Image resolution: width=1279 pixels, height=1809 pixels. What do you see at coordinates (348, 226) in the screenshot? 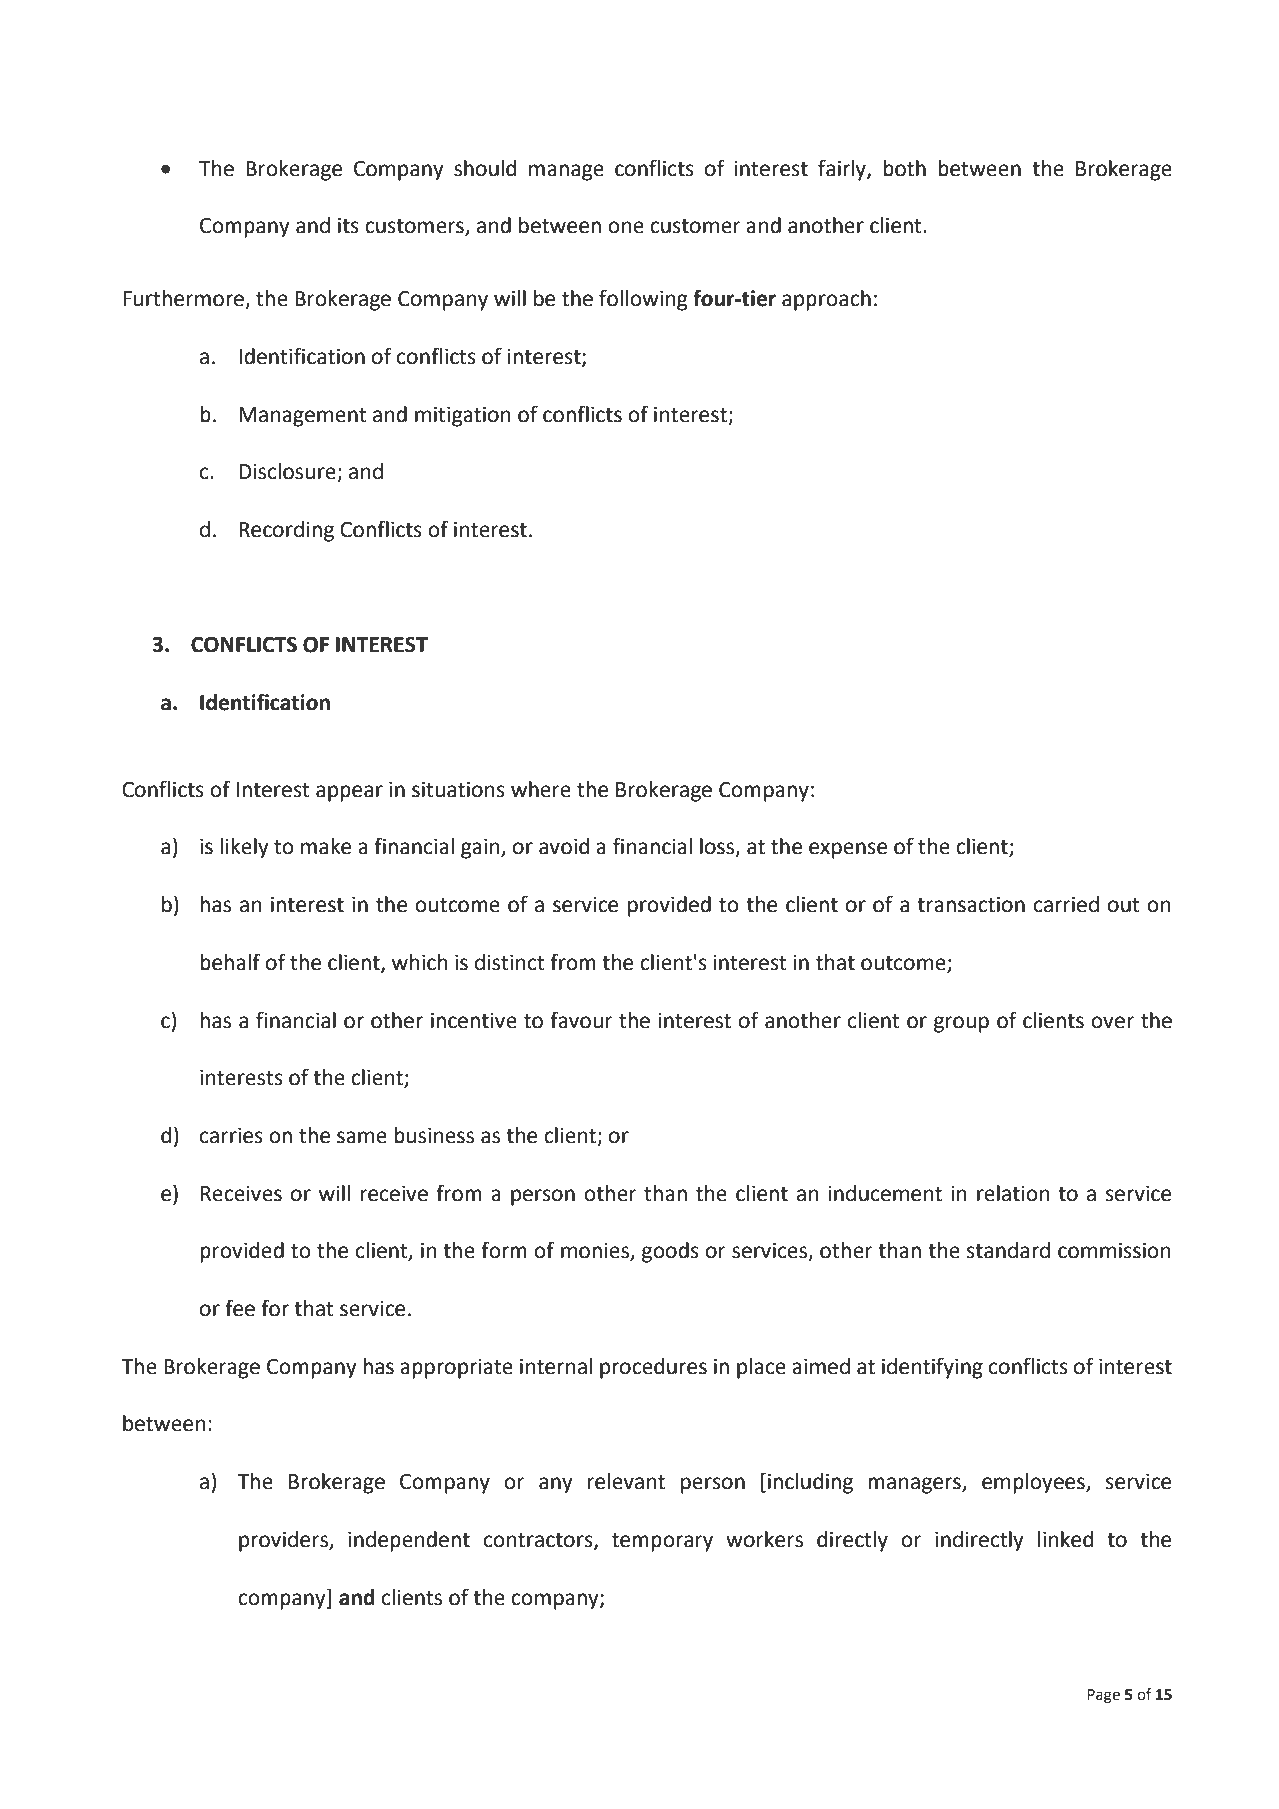
I see `its` at bounding box center [348, 226].
